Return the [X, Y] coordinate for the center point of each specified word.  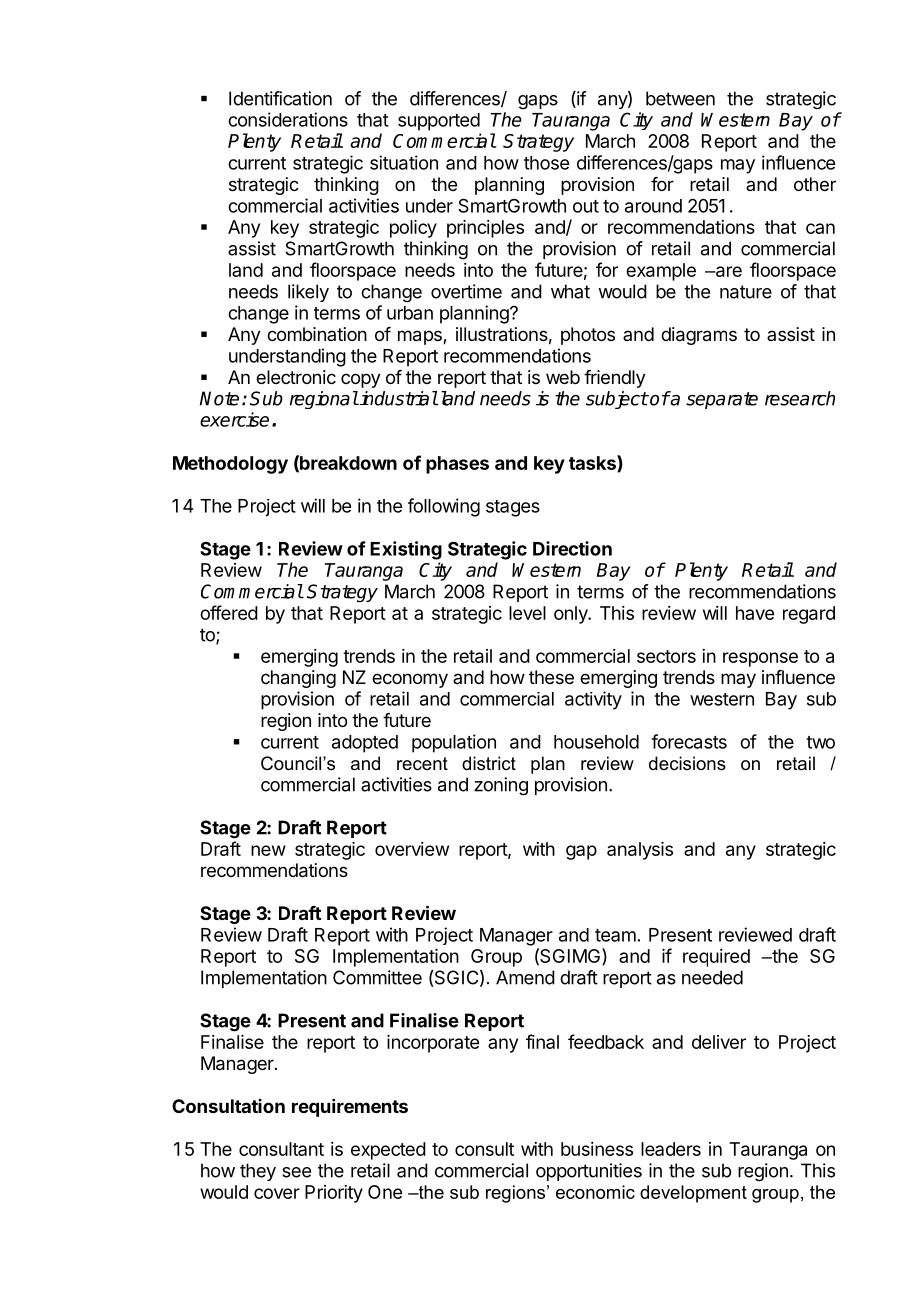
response [760, 659]
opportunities [589, 1172]
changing [298, 679]
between [680, 98]
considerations [288, 119]
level [527, 613]
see [296, 1172]
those [546, 163]
